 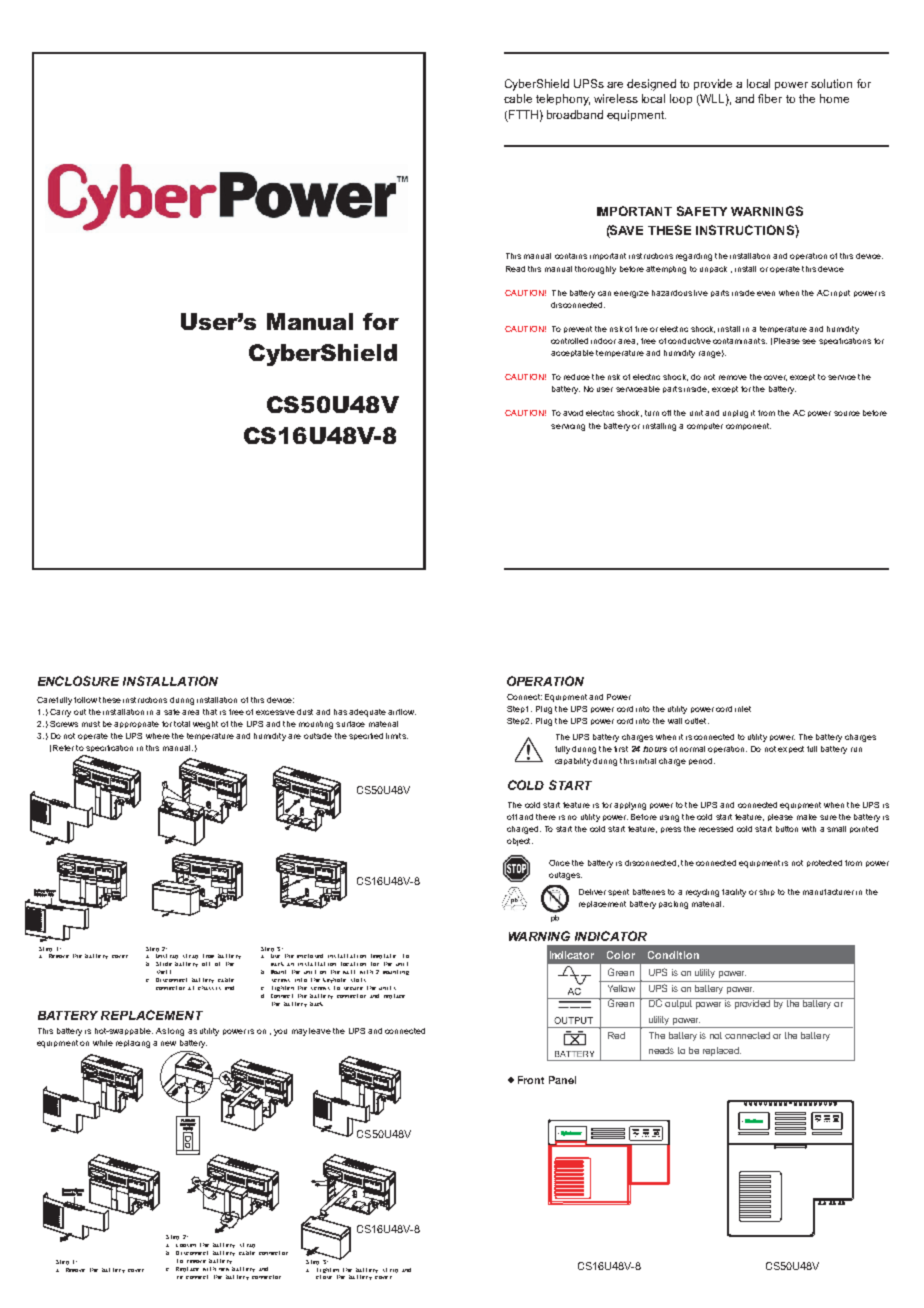 What do you see at coordinates (515, 269) in the screenshot?
I see `Read` at bounding box center [515, 269].
